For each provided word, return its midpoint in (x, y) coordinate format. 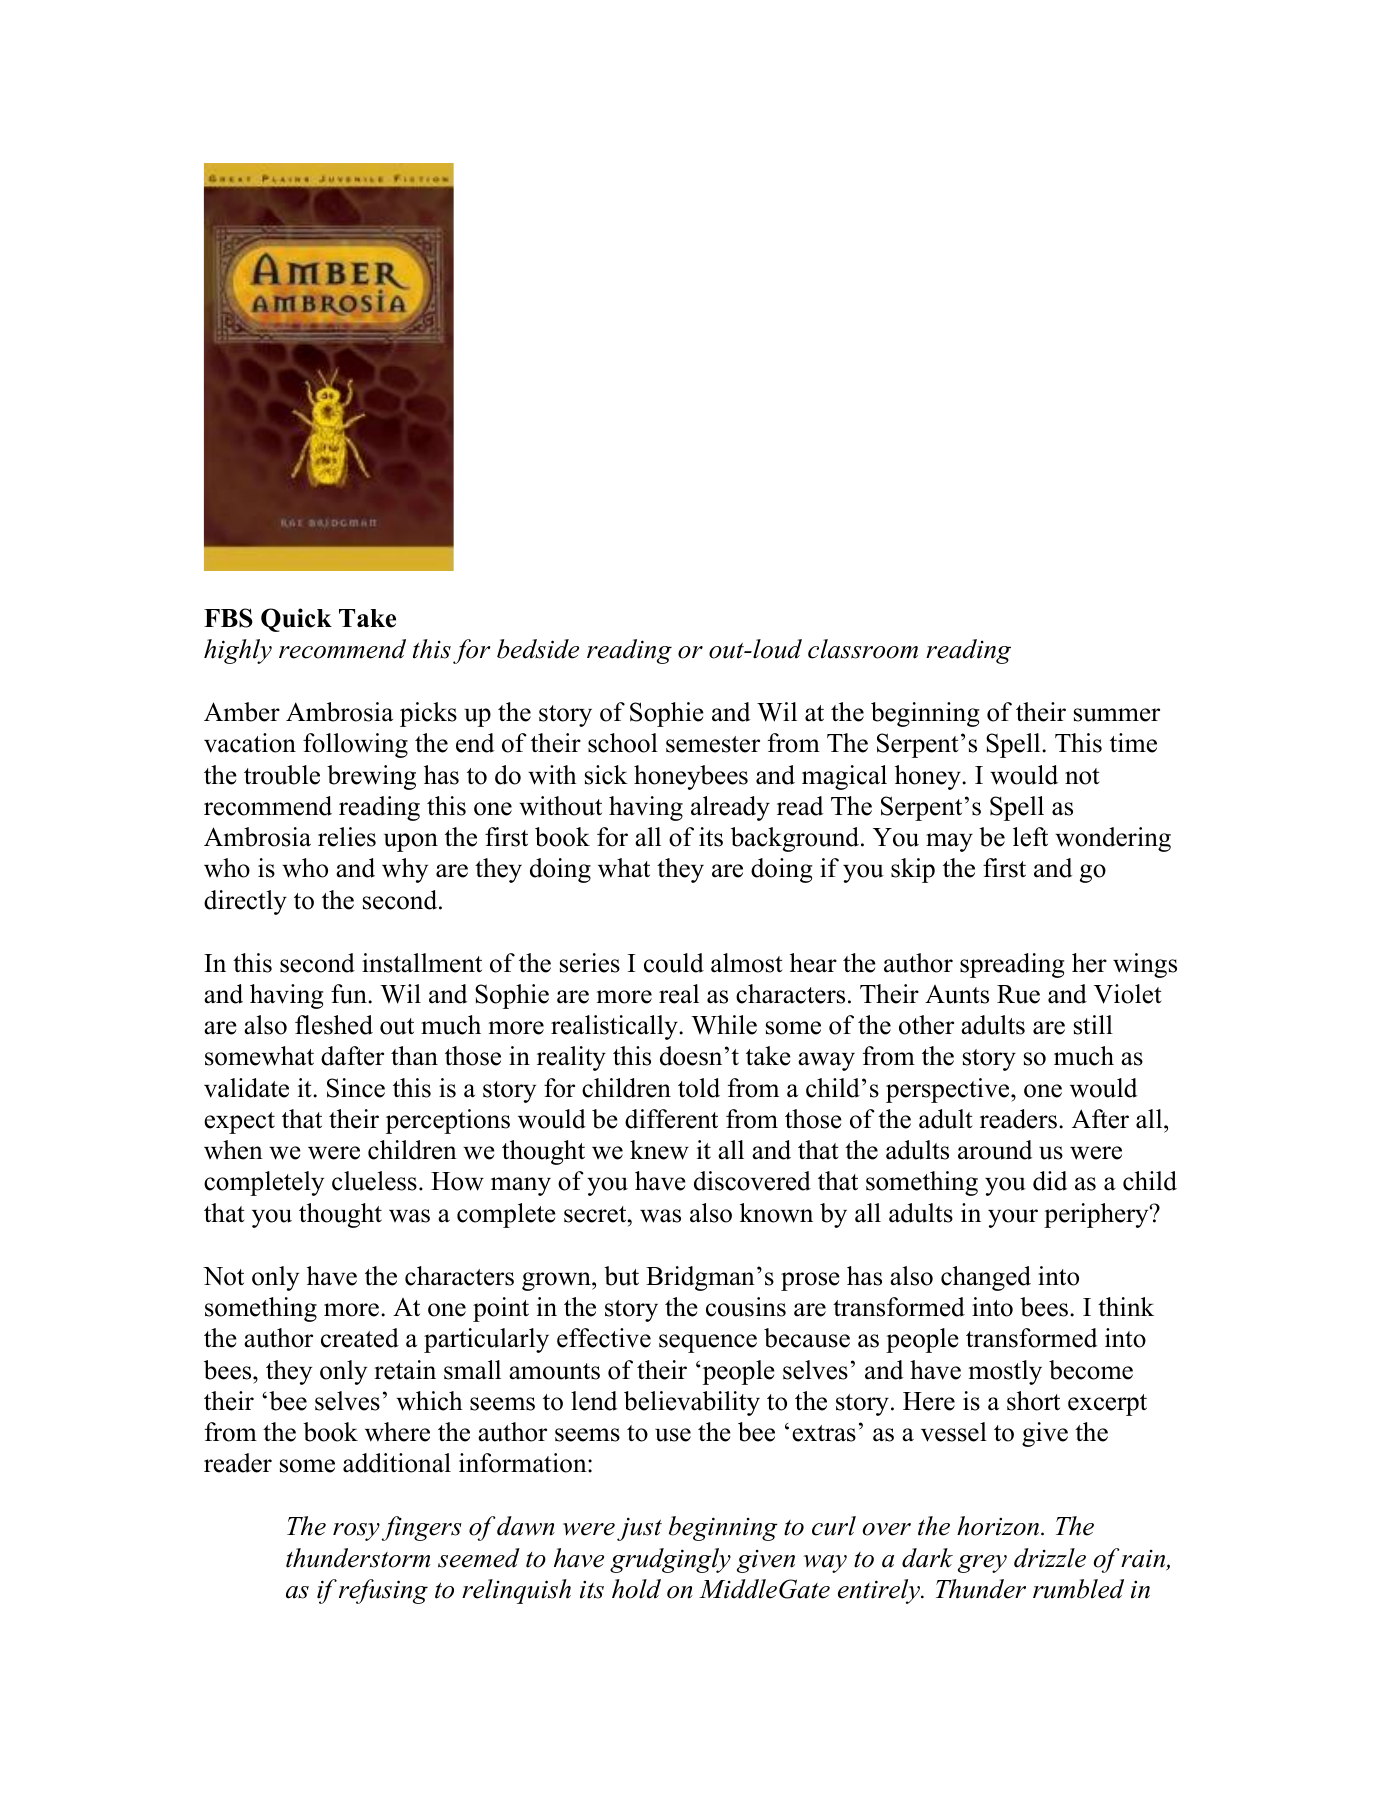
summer (1117, 715)
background (796, 839)
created (360, 1338)
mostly (1005, 1372)
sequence (708, 1343)
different (671, 1119)
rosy (356, 1532)
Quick (296, 620)
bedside (538, 649)
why (405, 870)
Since (356, 1088)
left (1030, 837)
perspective (949, 1090)
